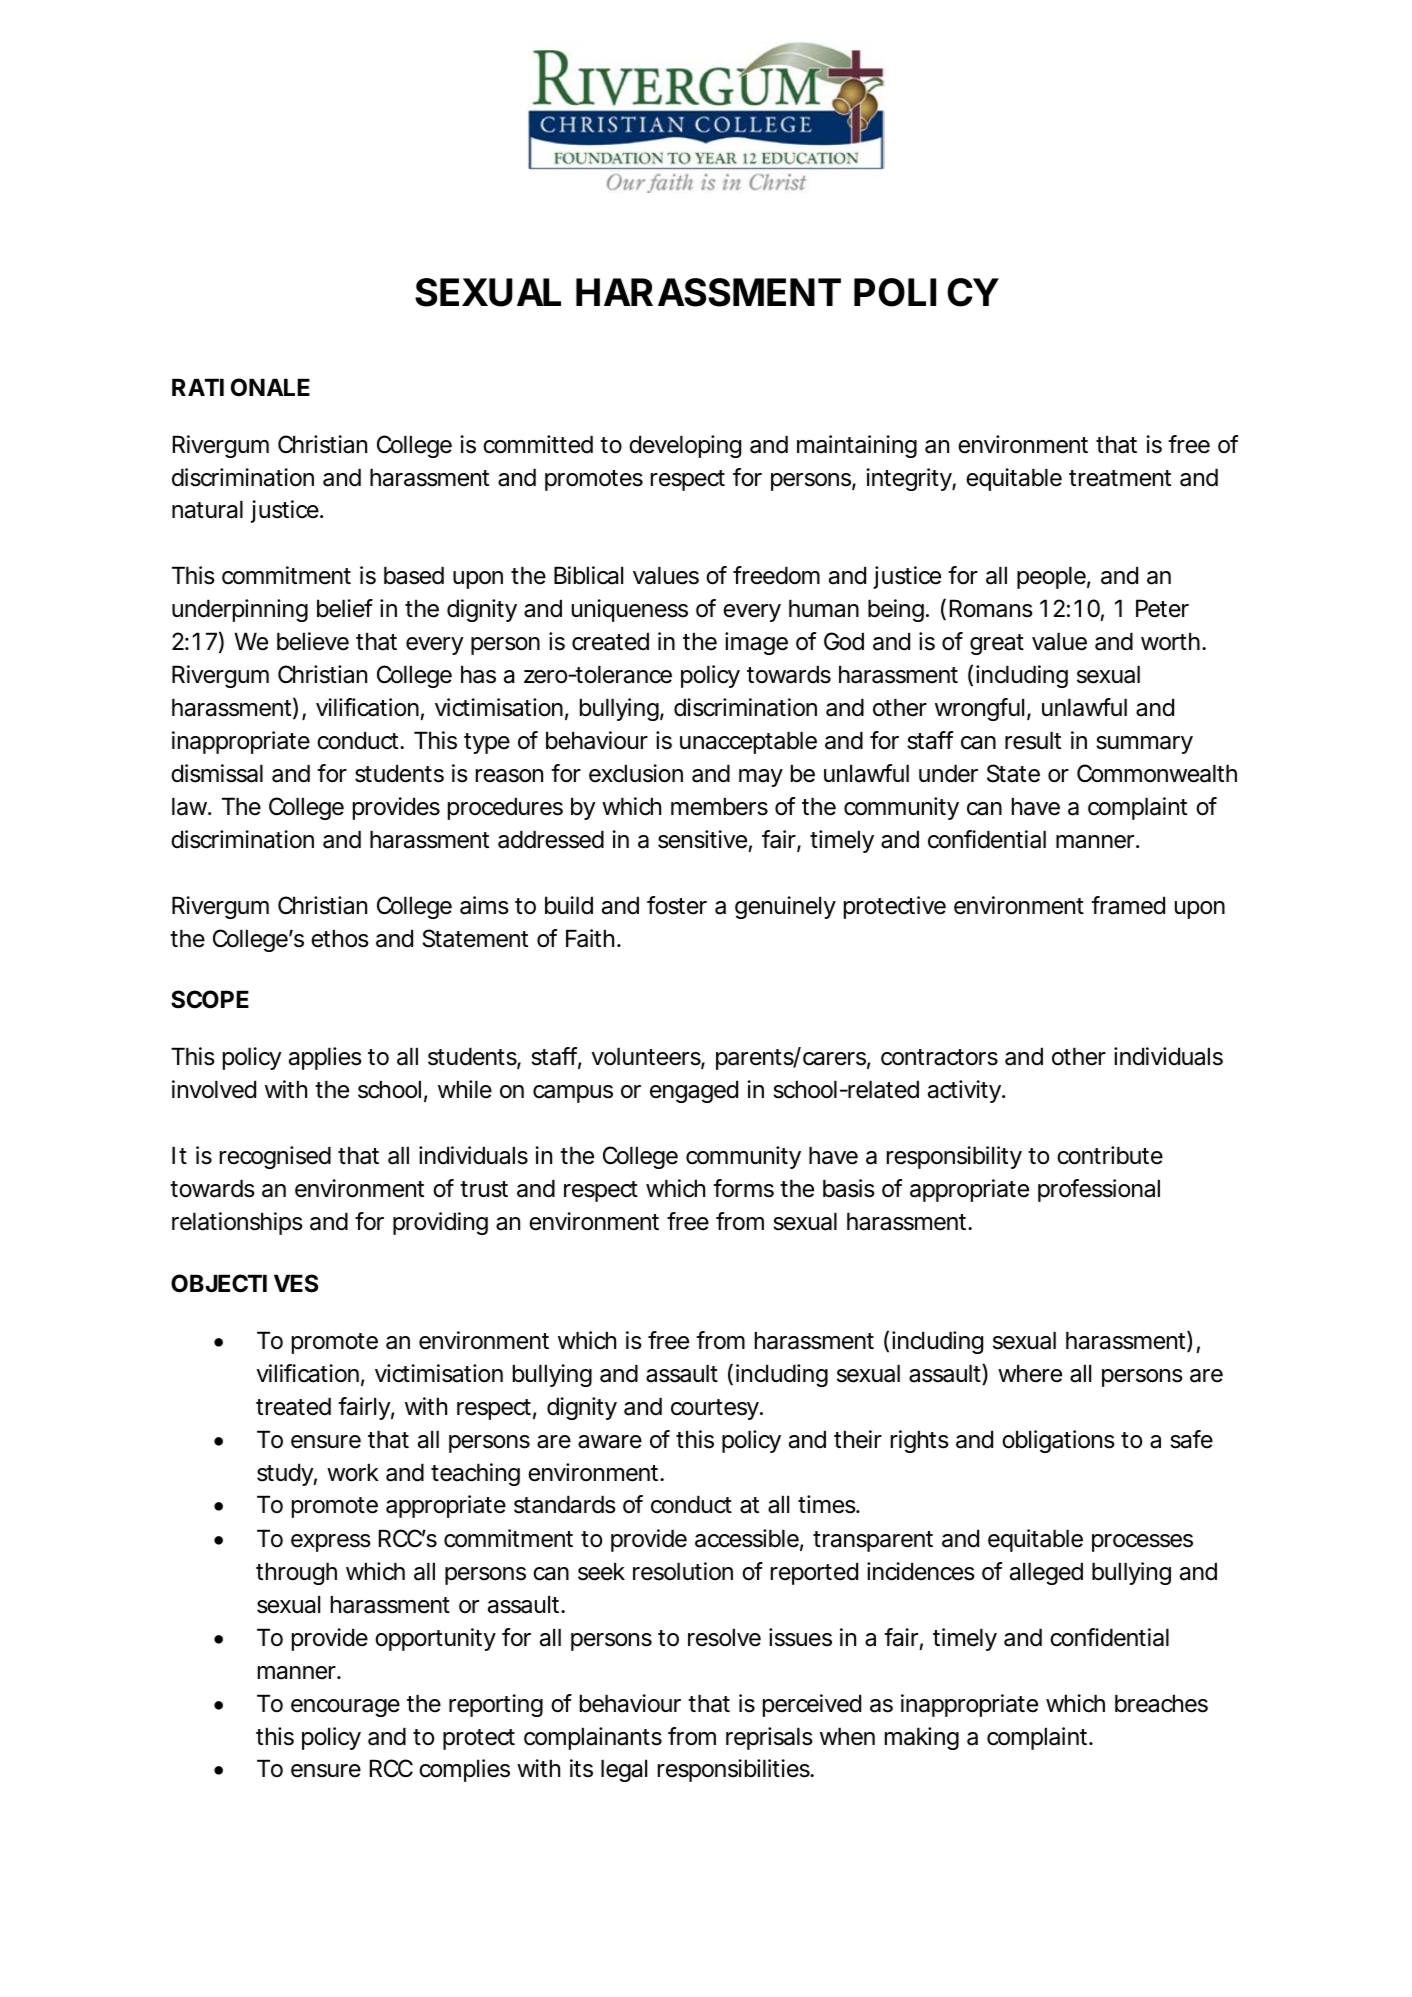 This screenshot has width=1412, height=1997. What do you see at coordinates (735, 1770) in the screenshot?
I see `responsibilities` at bounding box center [735, 1770].
